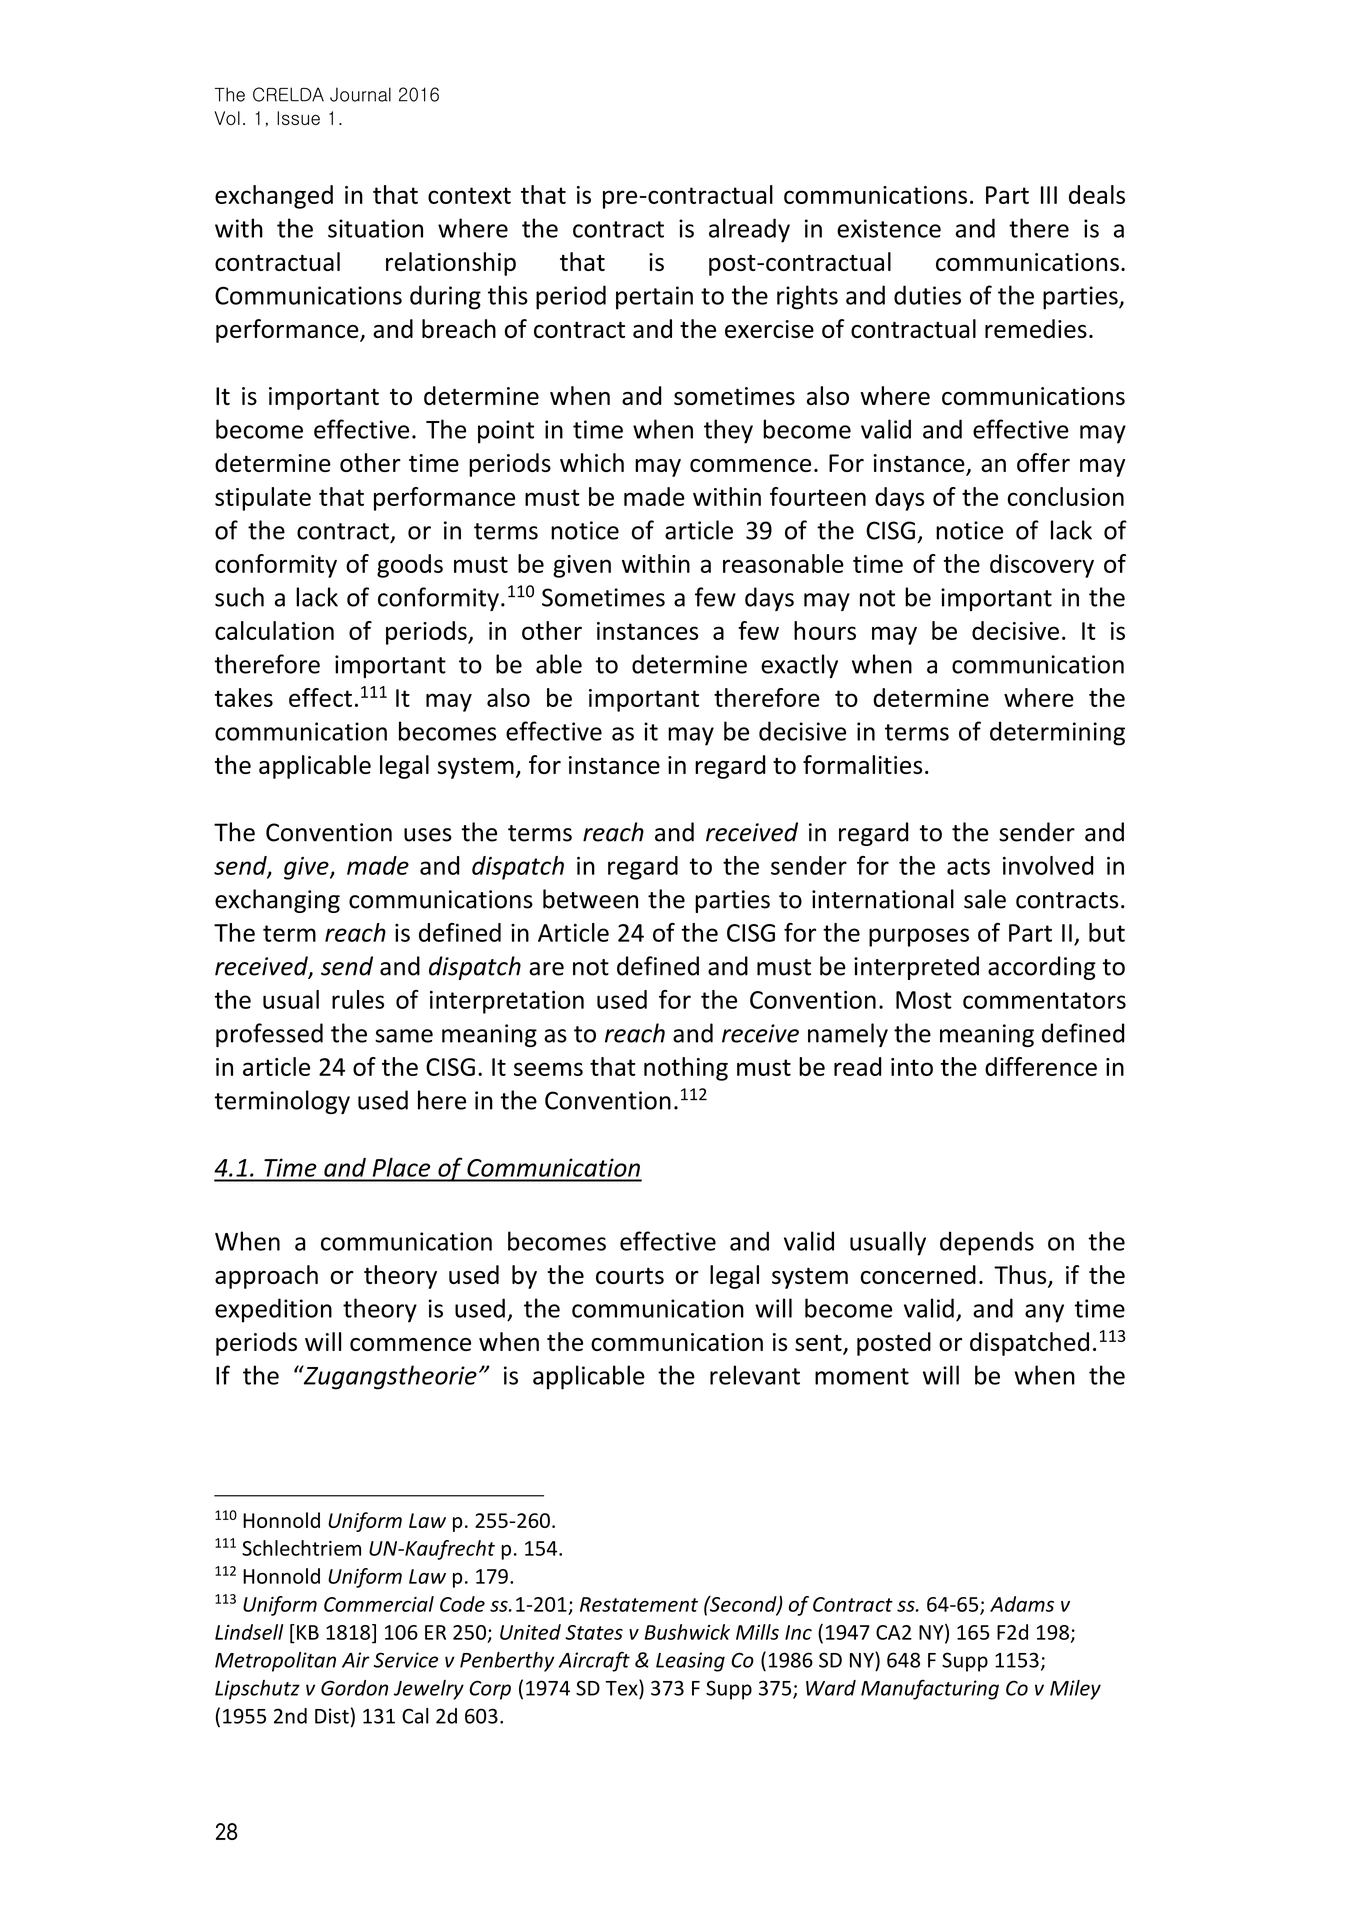 The image size is (1363, 1927). Describe the element at coordinates (298, 118) in the page. I see `Issue` at that location.
